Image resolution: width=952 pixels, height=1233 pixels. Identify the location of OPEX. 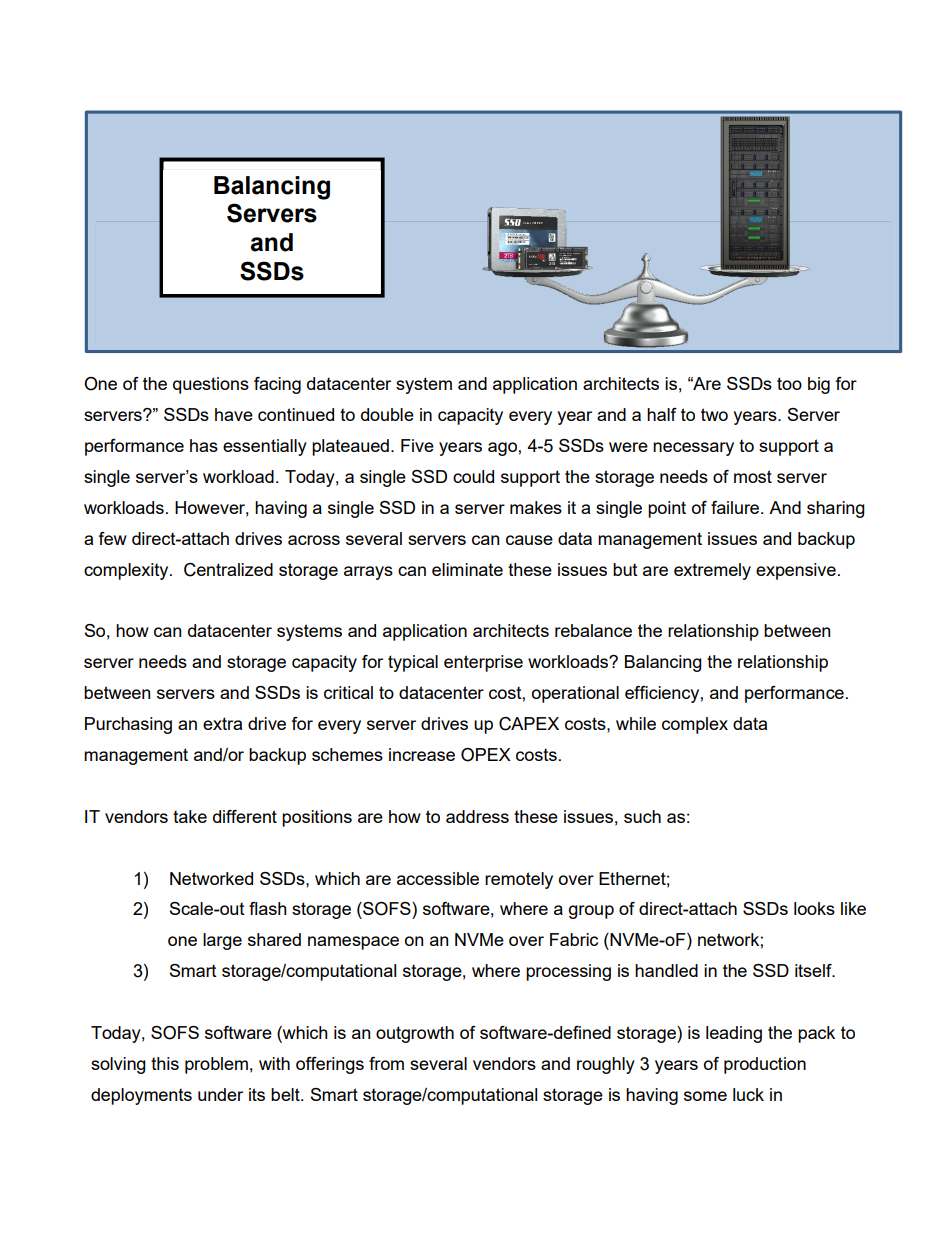
(486, 755).
